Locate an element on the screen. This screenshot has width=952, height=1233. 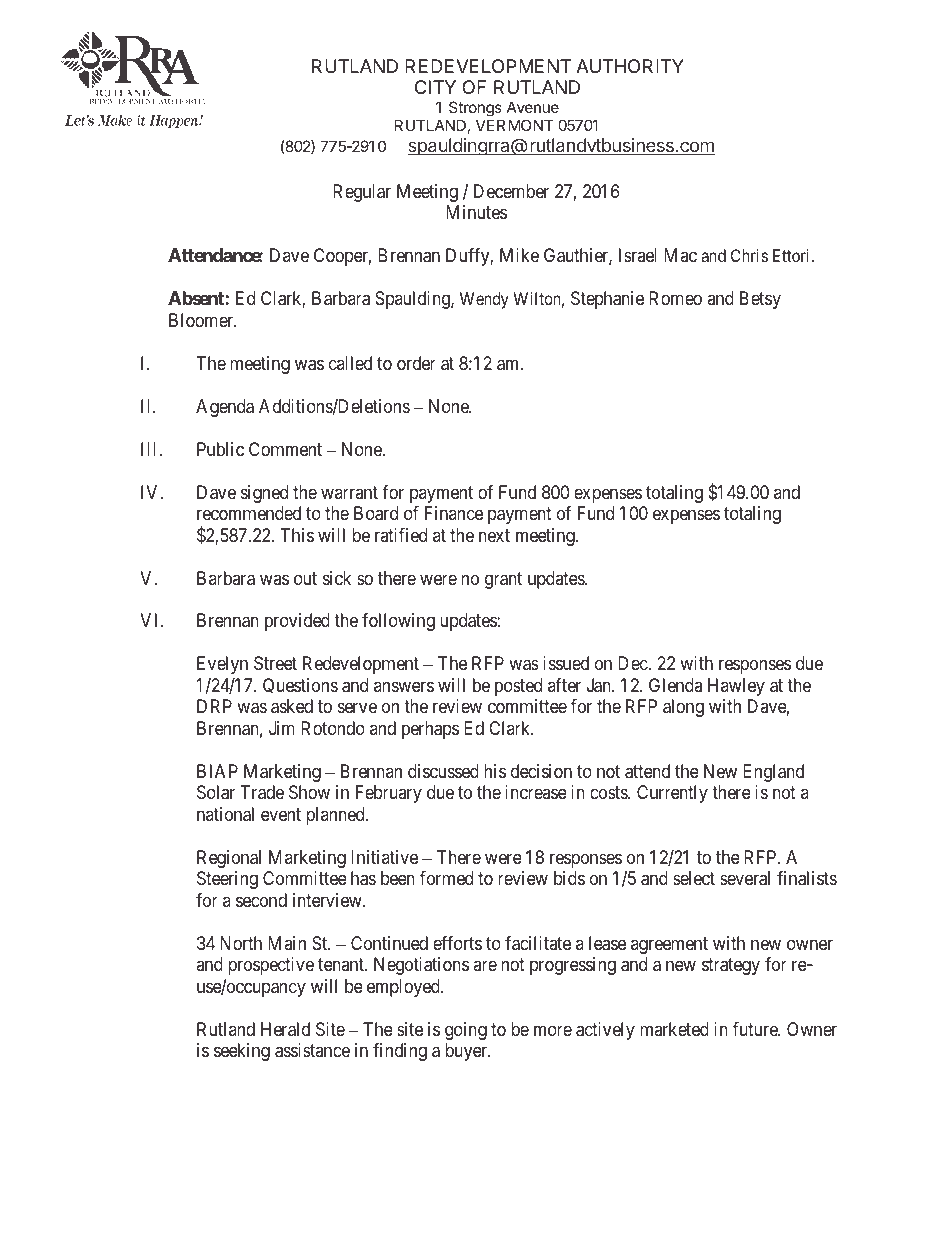
grant is located at coordinates (503, 580).
